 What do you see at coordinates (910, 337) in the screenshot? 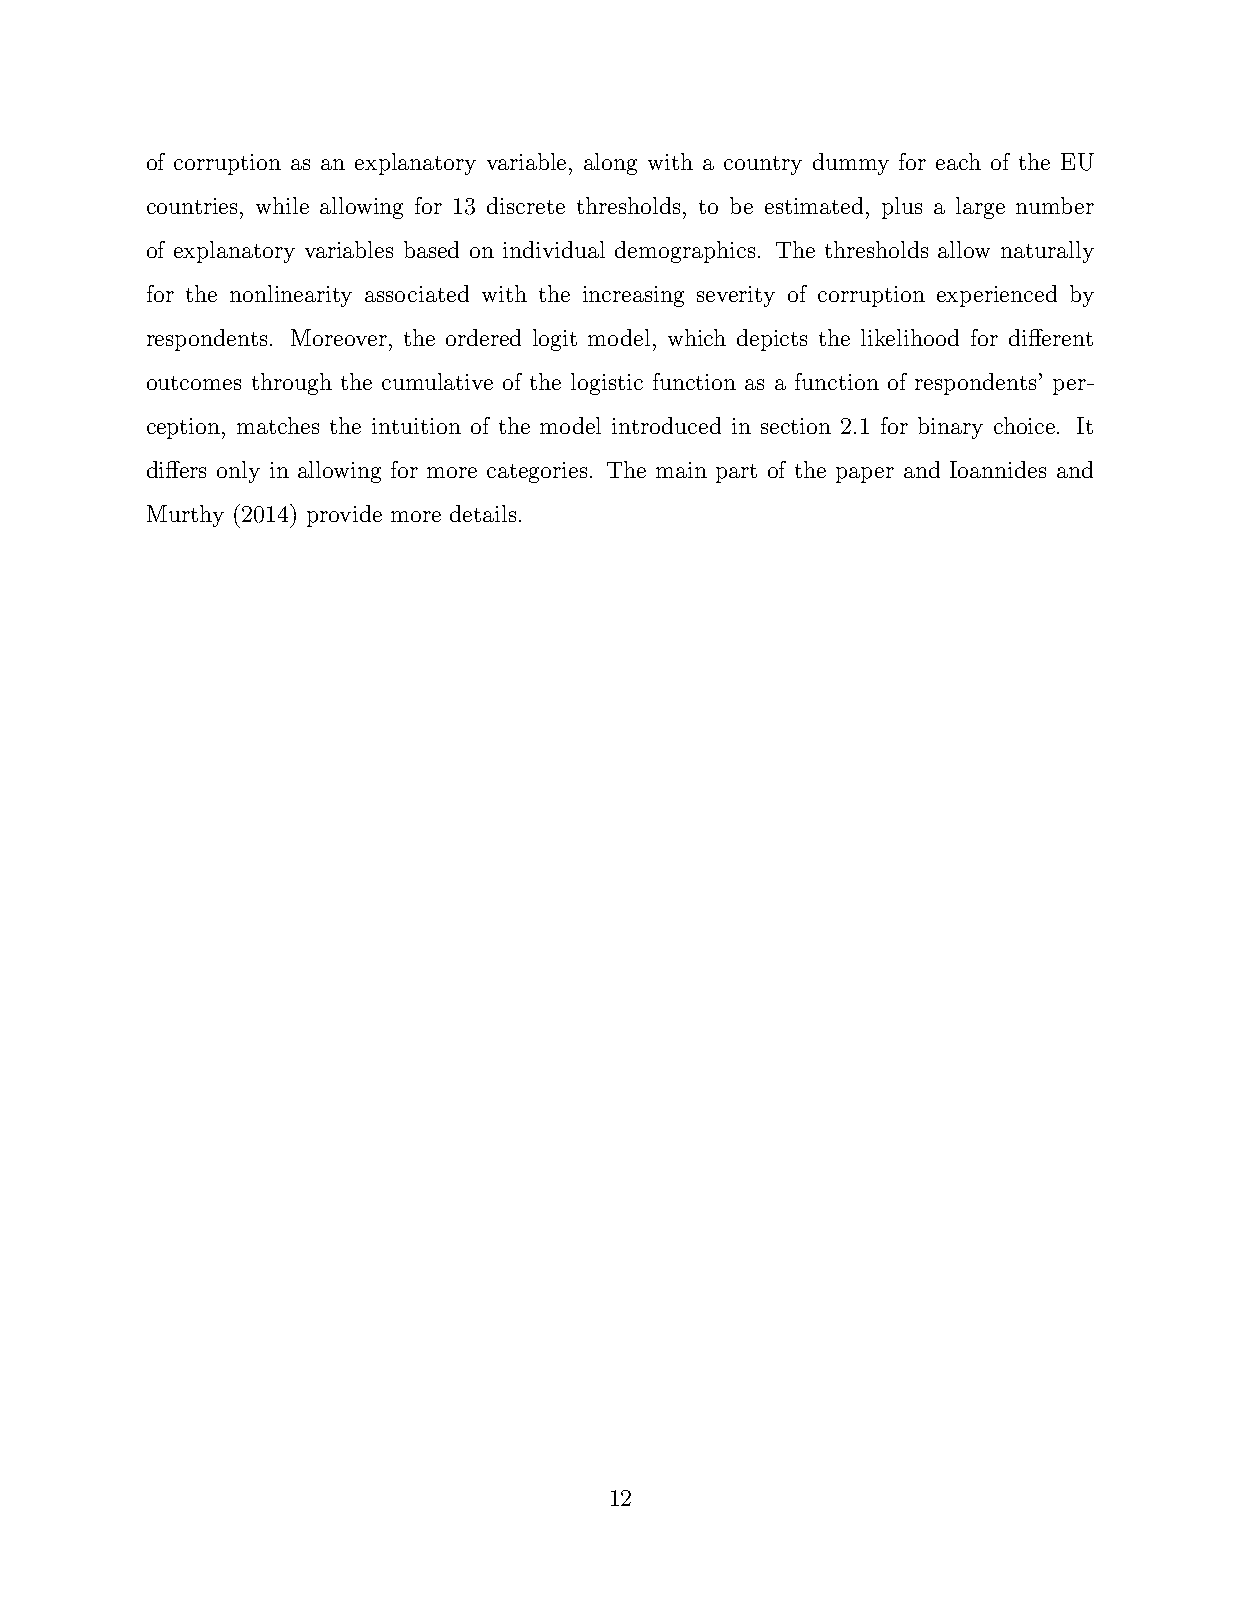
I see `likelihood` at bounding box center [910, 337].
